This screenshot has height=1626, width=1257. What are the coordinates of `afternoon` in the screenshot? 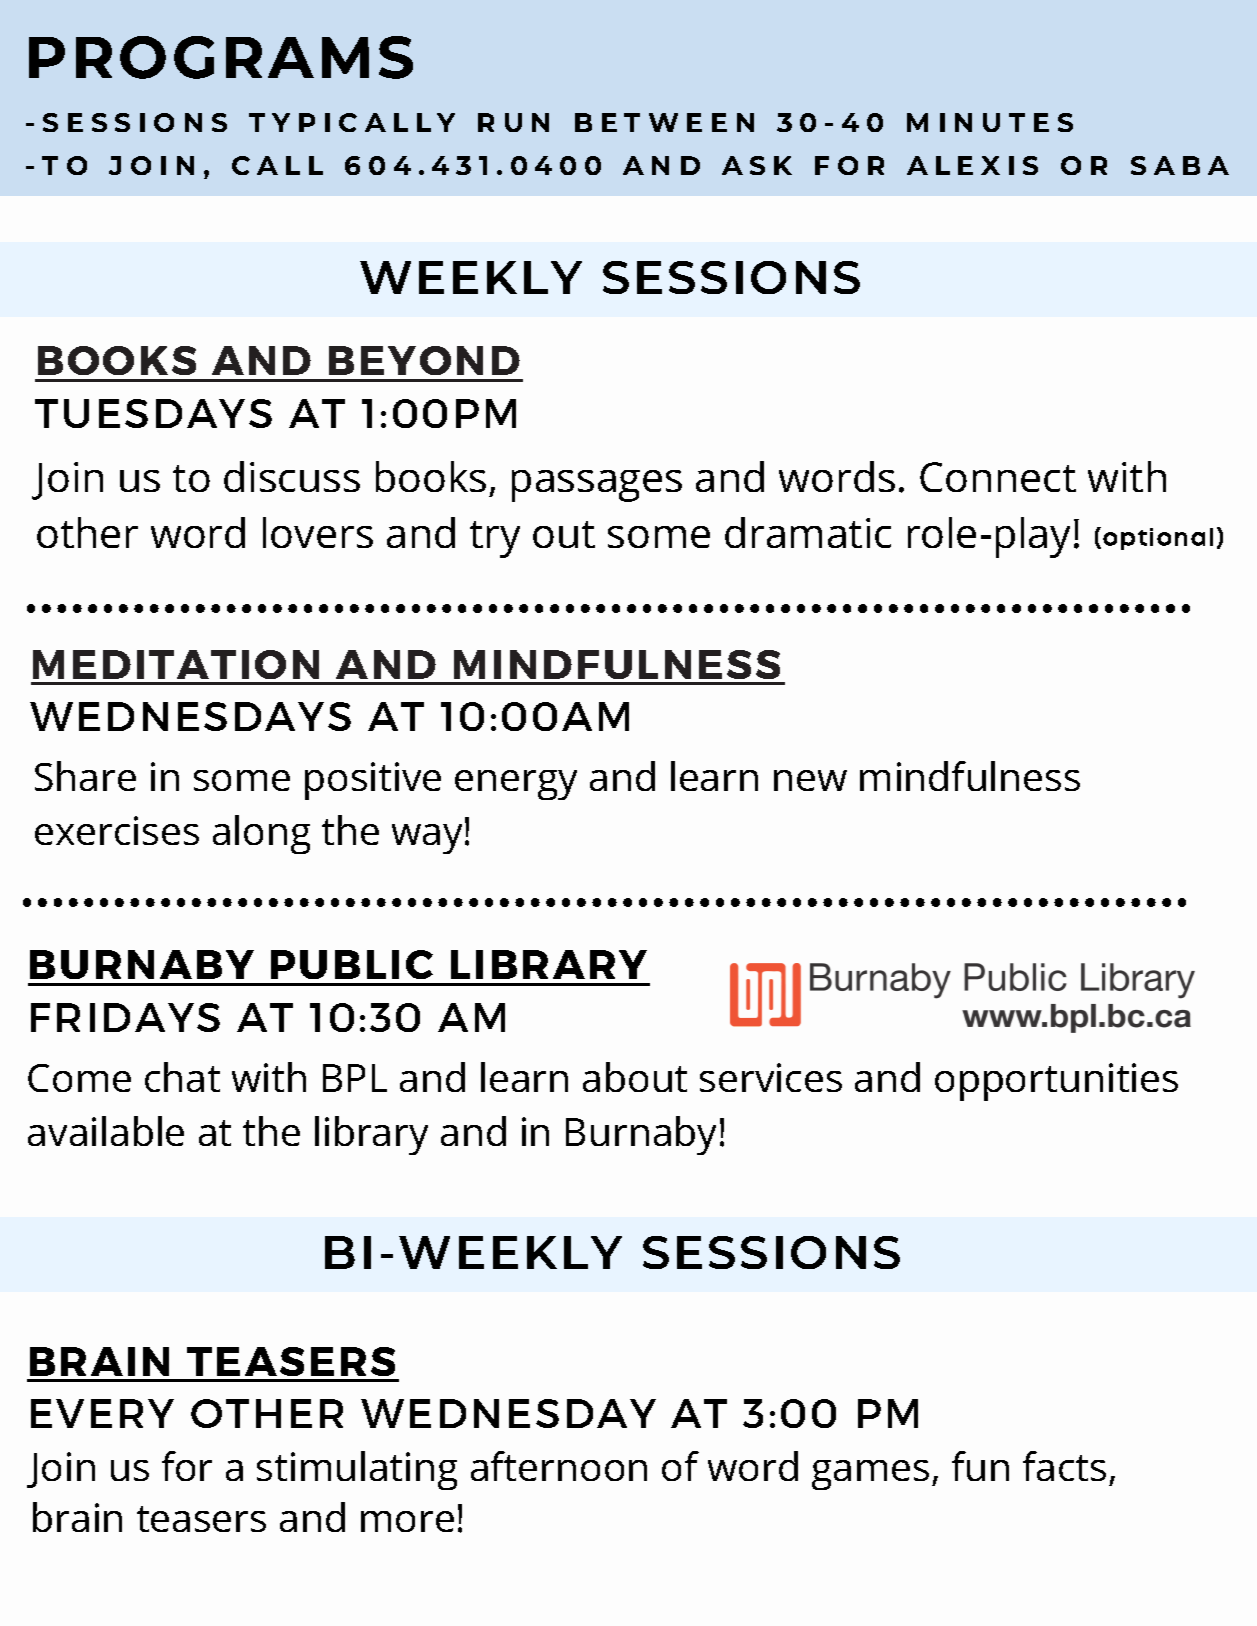 It's located at (559, 1466).
